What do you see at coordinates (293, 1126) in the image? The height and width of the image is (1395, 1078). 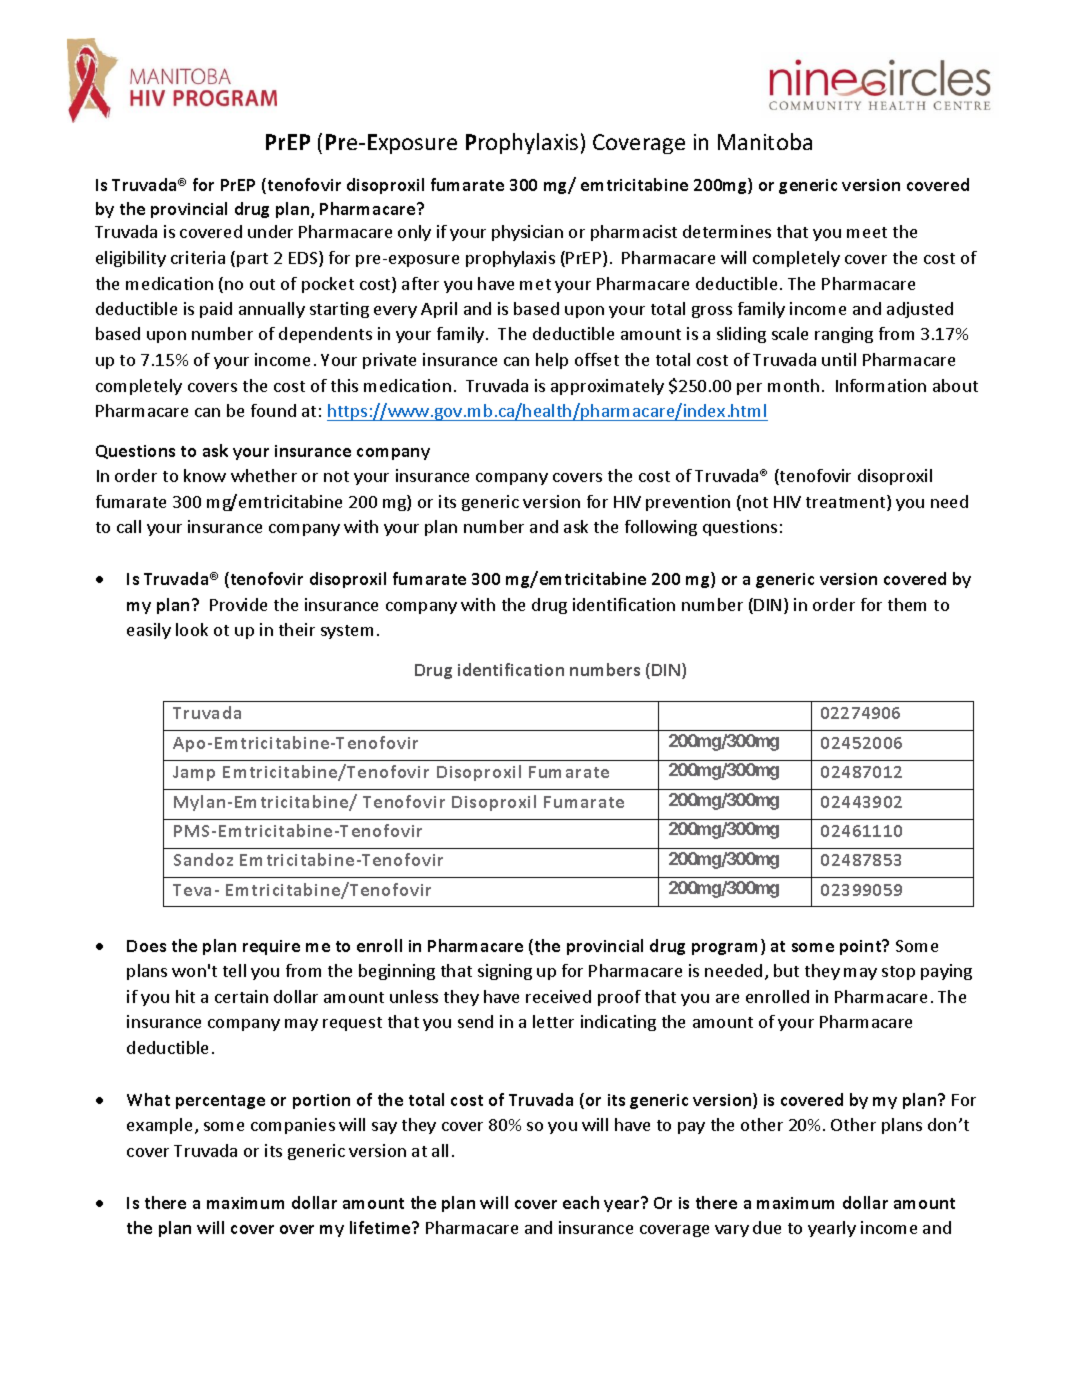 I see `companies` at bounding box center [293, 1126].
